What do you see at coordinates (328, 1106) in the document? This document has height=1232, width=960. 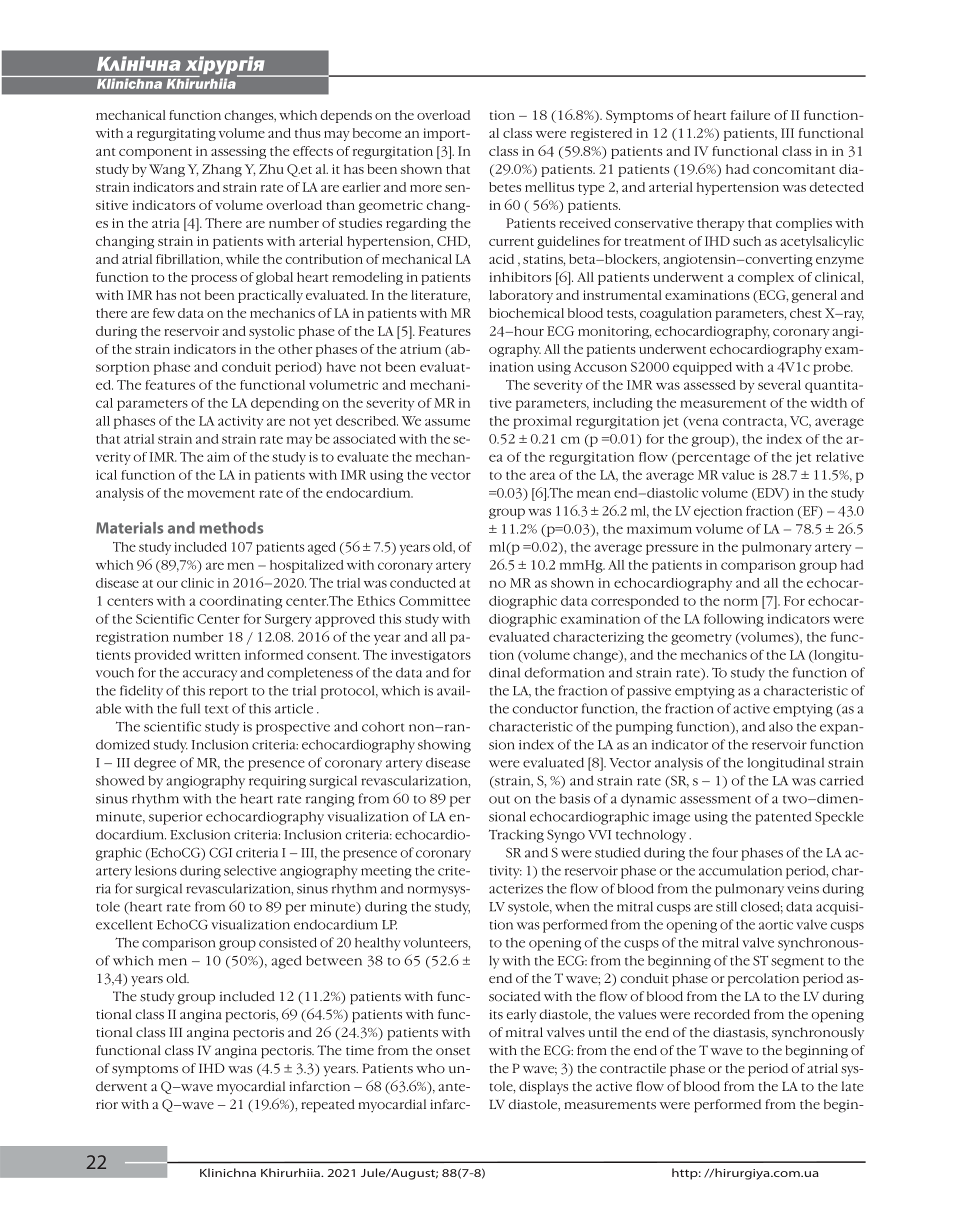 I see `repeated` at bounding box center [328, 1106].
